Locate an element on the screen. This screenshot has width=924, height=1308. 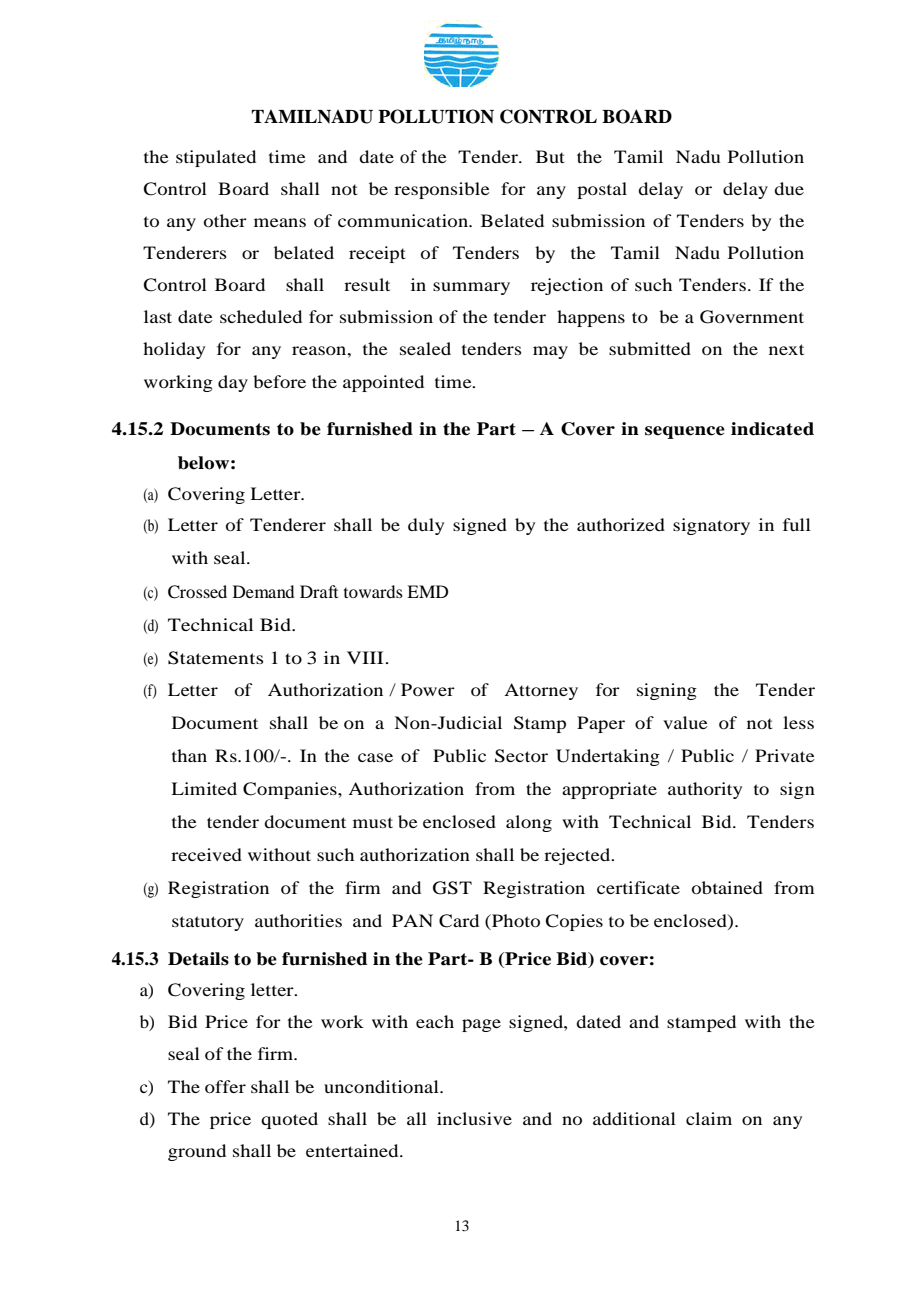
Demand is located at coordinates (263, 591).
